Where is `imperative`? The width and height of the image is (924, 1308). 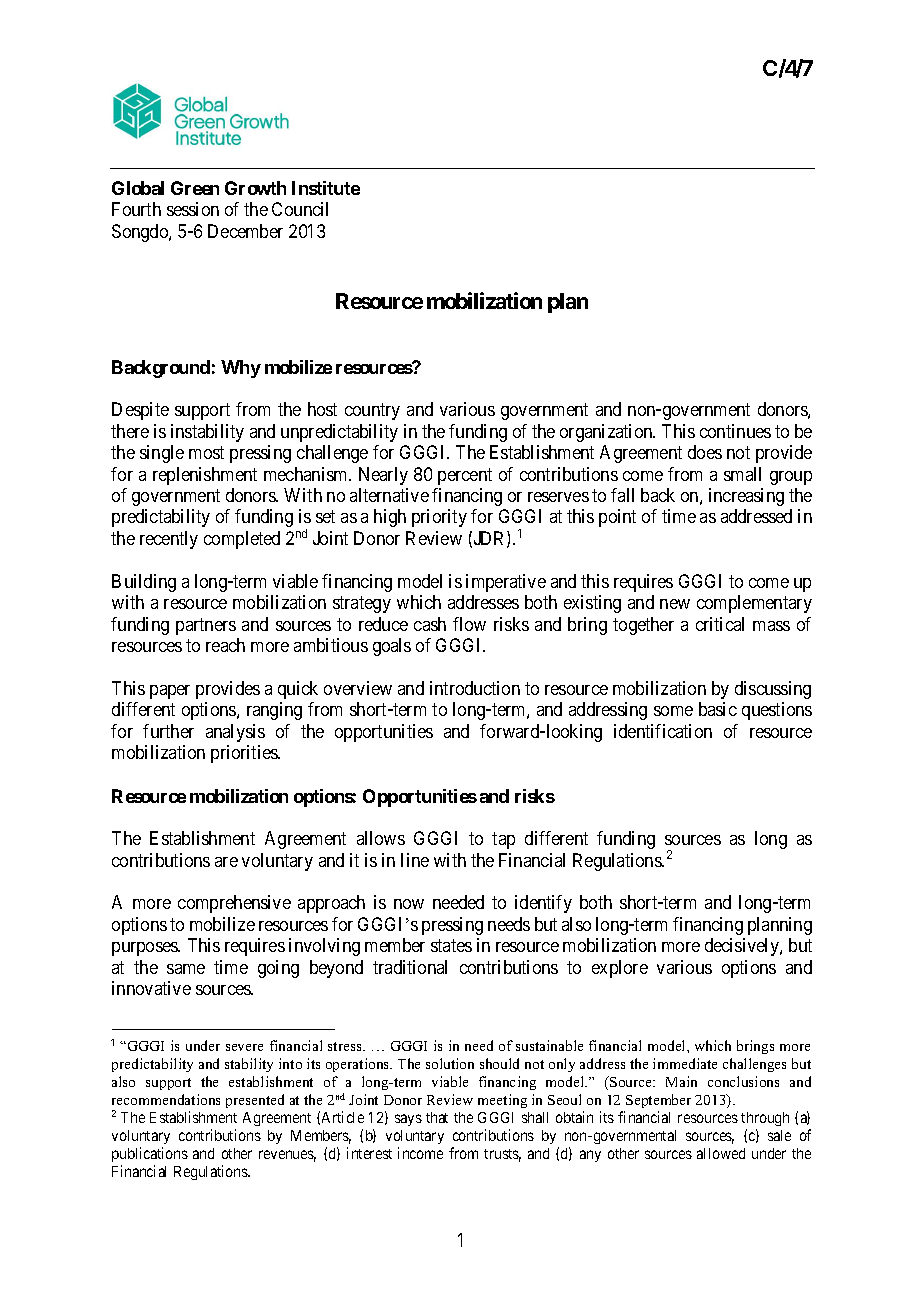 imperative is located at coordinates (506, 583).
